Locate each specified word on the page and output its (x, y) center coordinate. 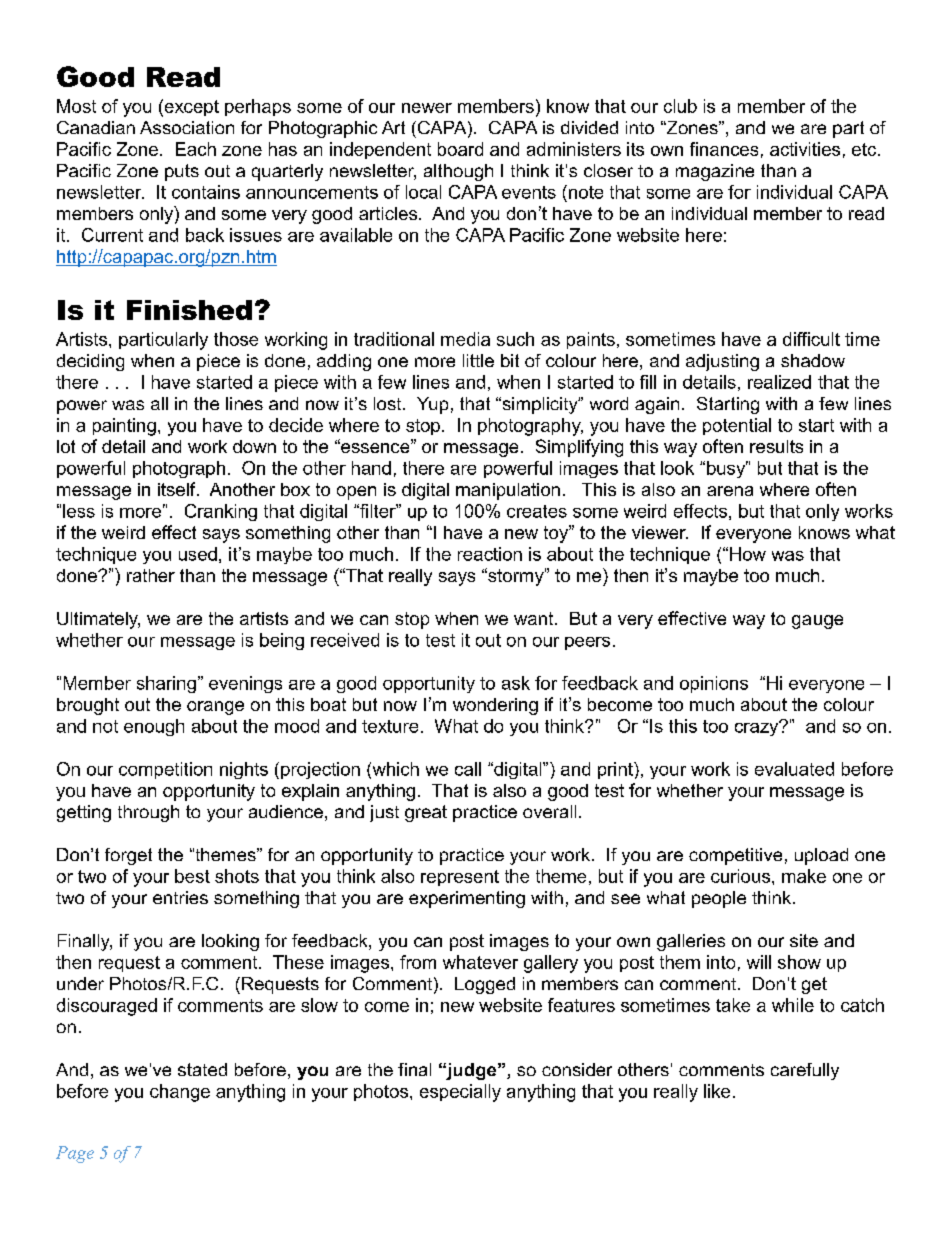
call (468, 769)
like (717, 1091)
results (776, 446)
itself (178, 489)
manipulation (508, 491)
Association (187, 127)
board (460, 149)
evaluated (794, 769)
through (148, 813)
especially (460, 1093)
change (180, 1093)
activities (805, 149)
